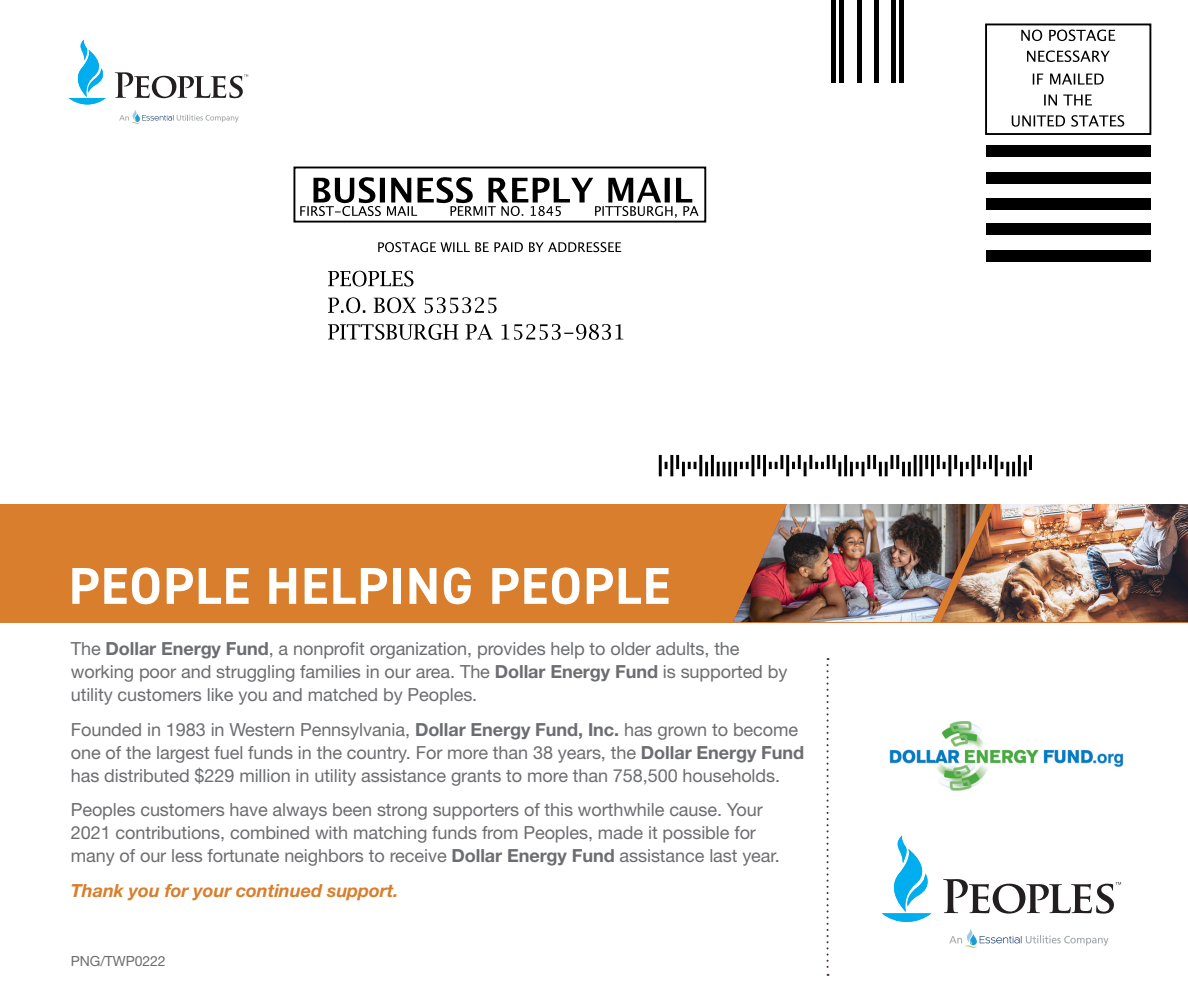 The width and height of the screenshot is (1188, 1008). Describe the element at coordinates (682, 733) in the screenshot. I see `grown` at that location.
